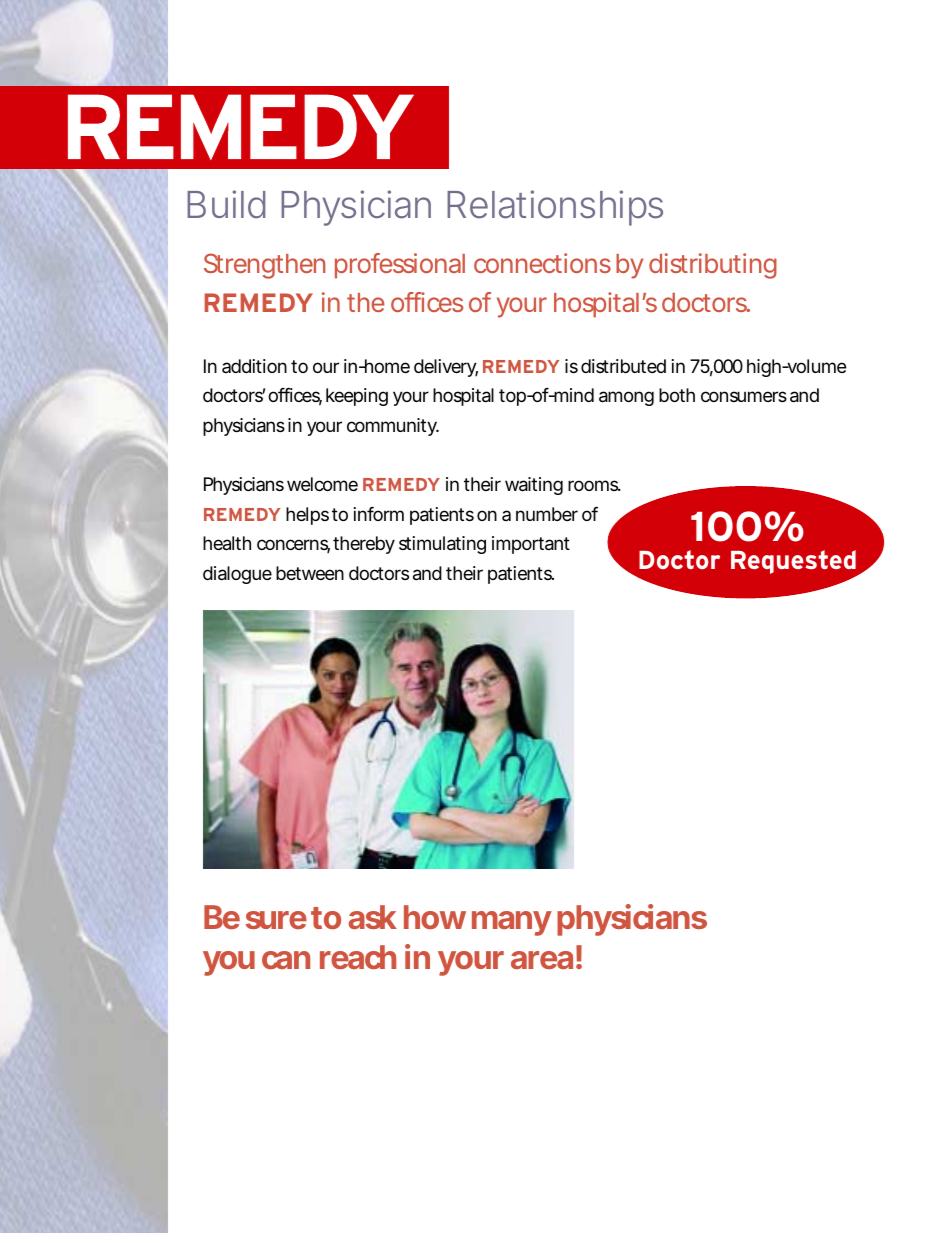  What do you see at coordinates (555, 208) in the page?
I see `Relationships` at bounding box center [555, 208].
